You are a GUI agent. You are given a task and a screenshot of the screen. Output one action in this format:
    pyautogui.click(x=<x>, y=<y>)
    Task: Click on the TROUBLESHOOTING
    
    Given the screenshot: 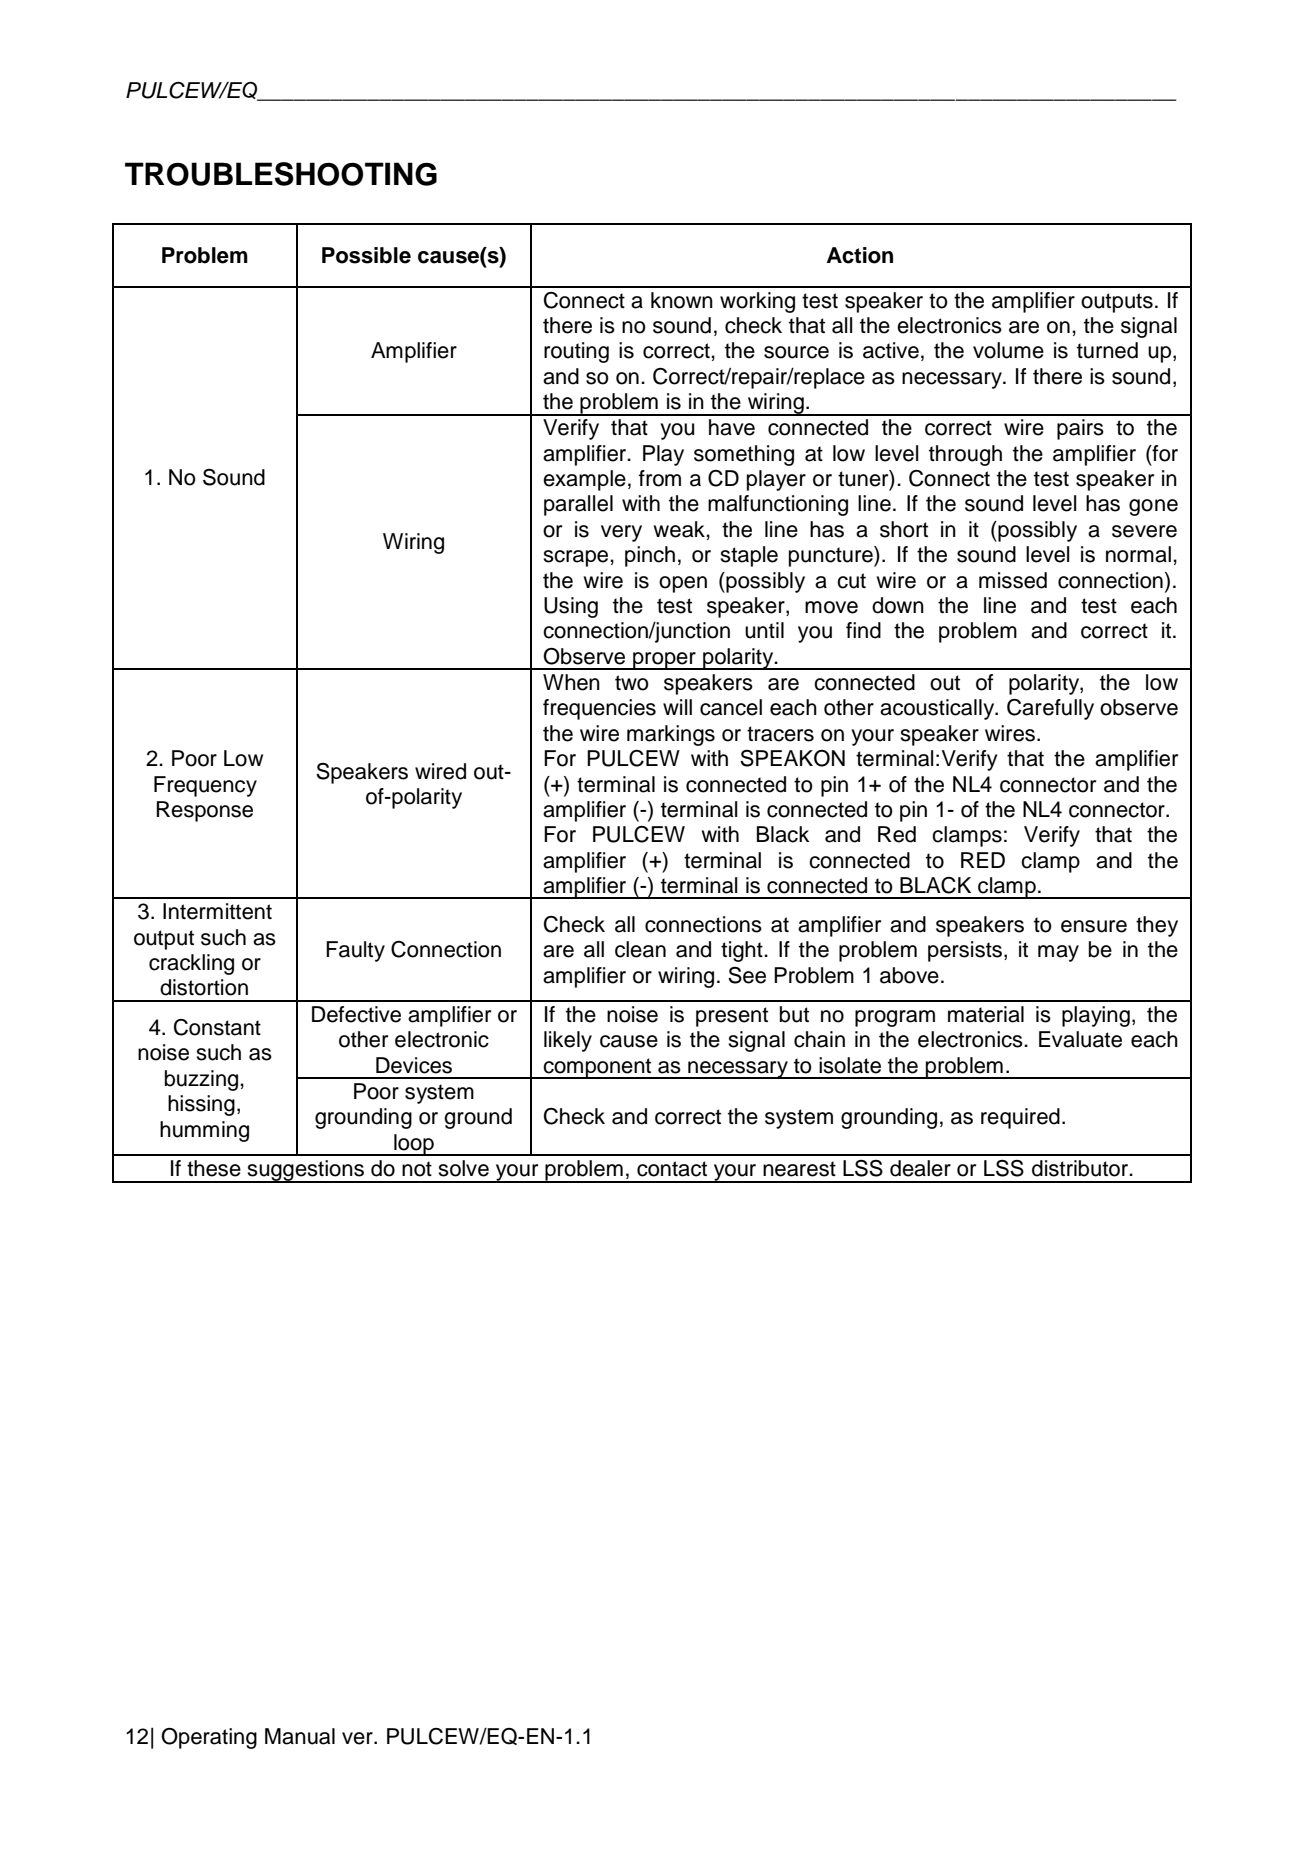 What is the action you would take?
    pyautogui.click(x=281, y=174)
